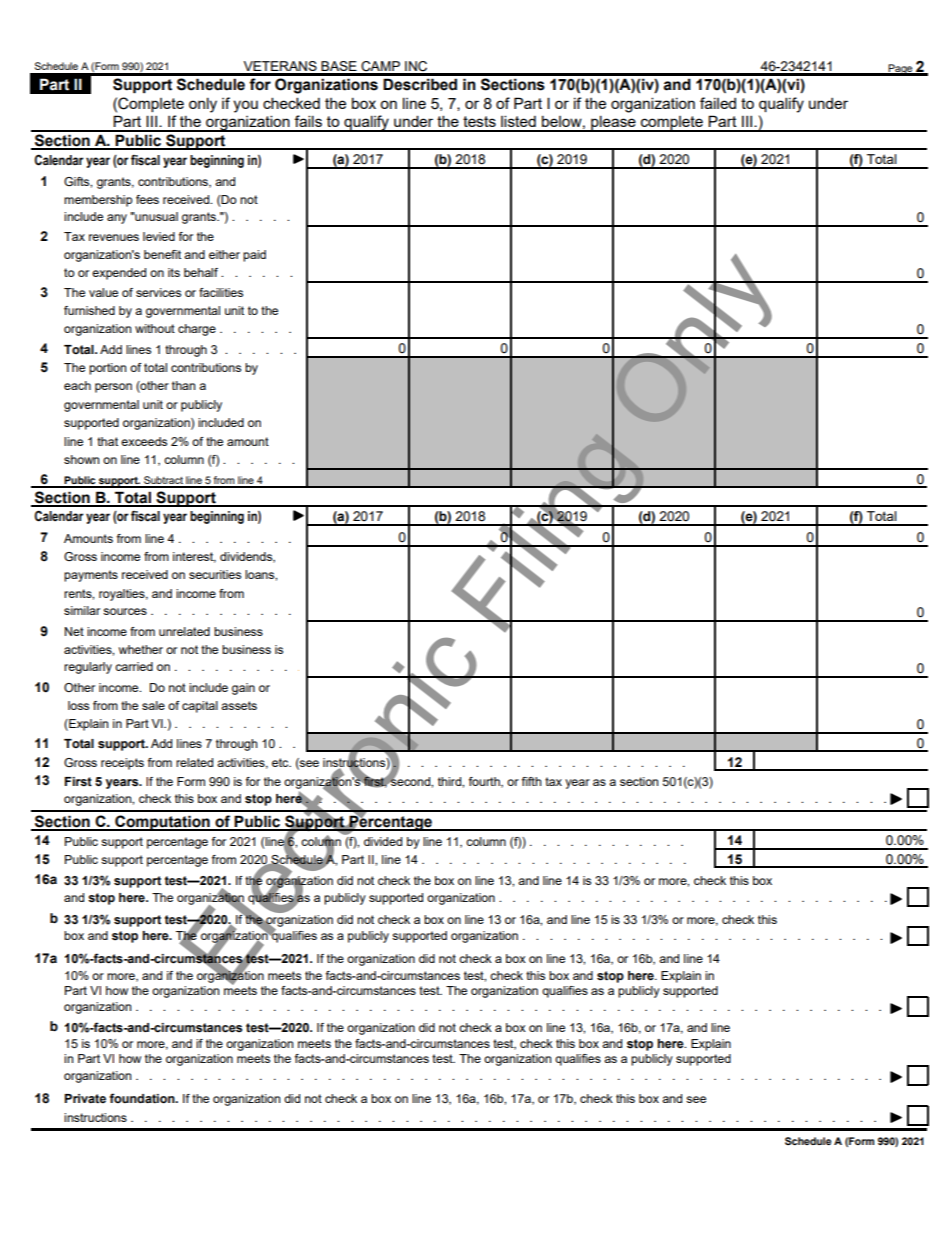  What do you see at coordinates (143, 1098) in the screenshot?
I see `foundation` at bounding box center [143, 1098].
